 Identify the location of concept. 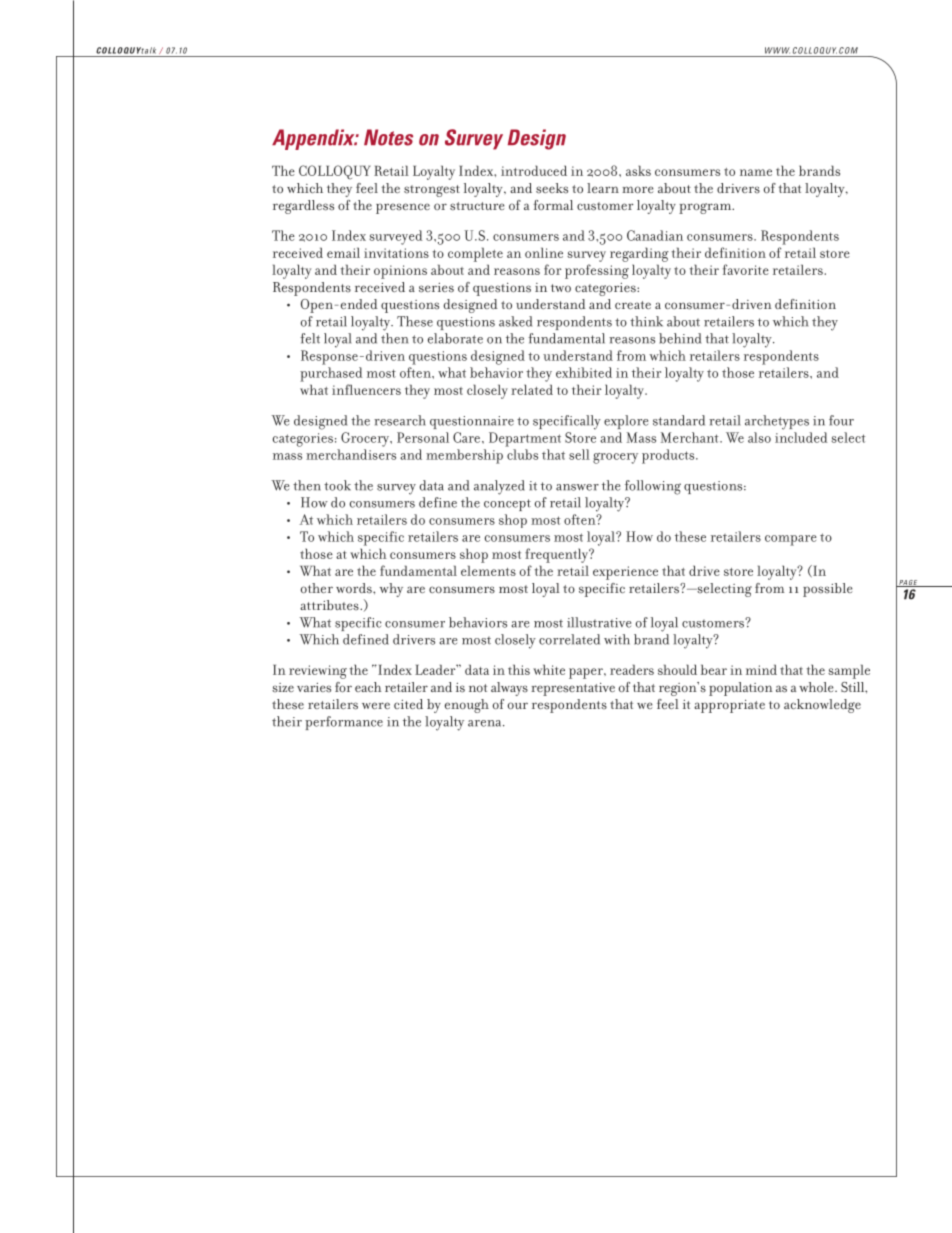
(507, 505).
